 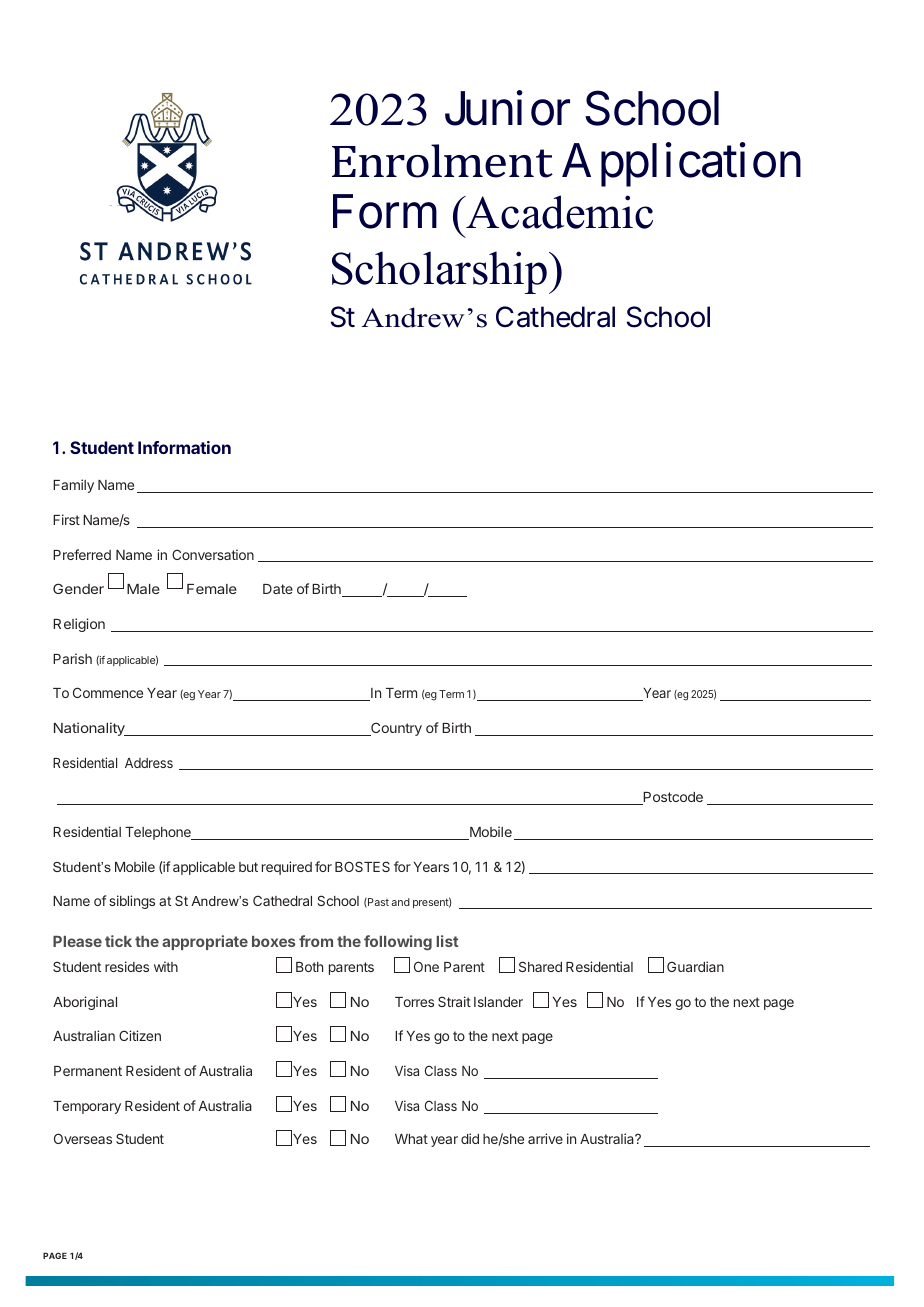 I want to click on Application, so click(x=681, y=165).
